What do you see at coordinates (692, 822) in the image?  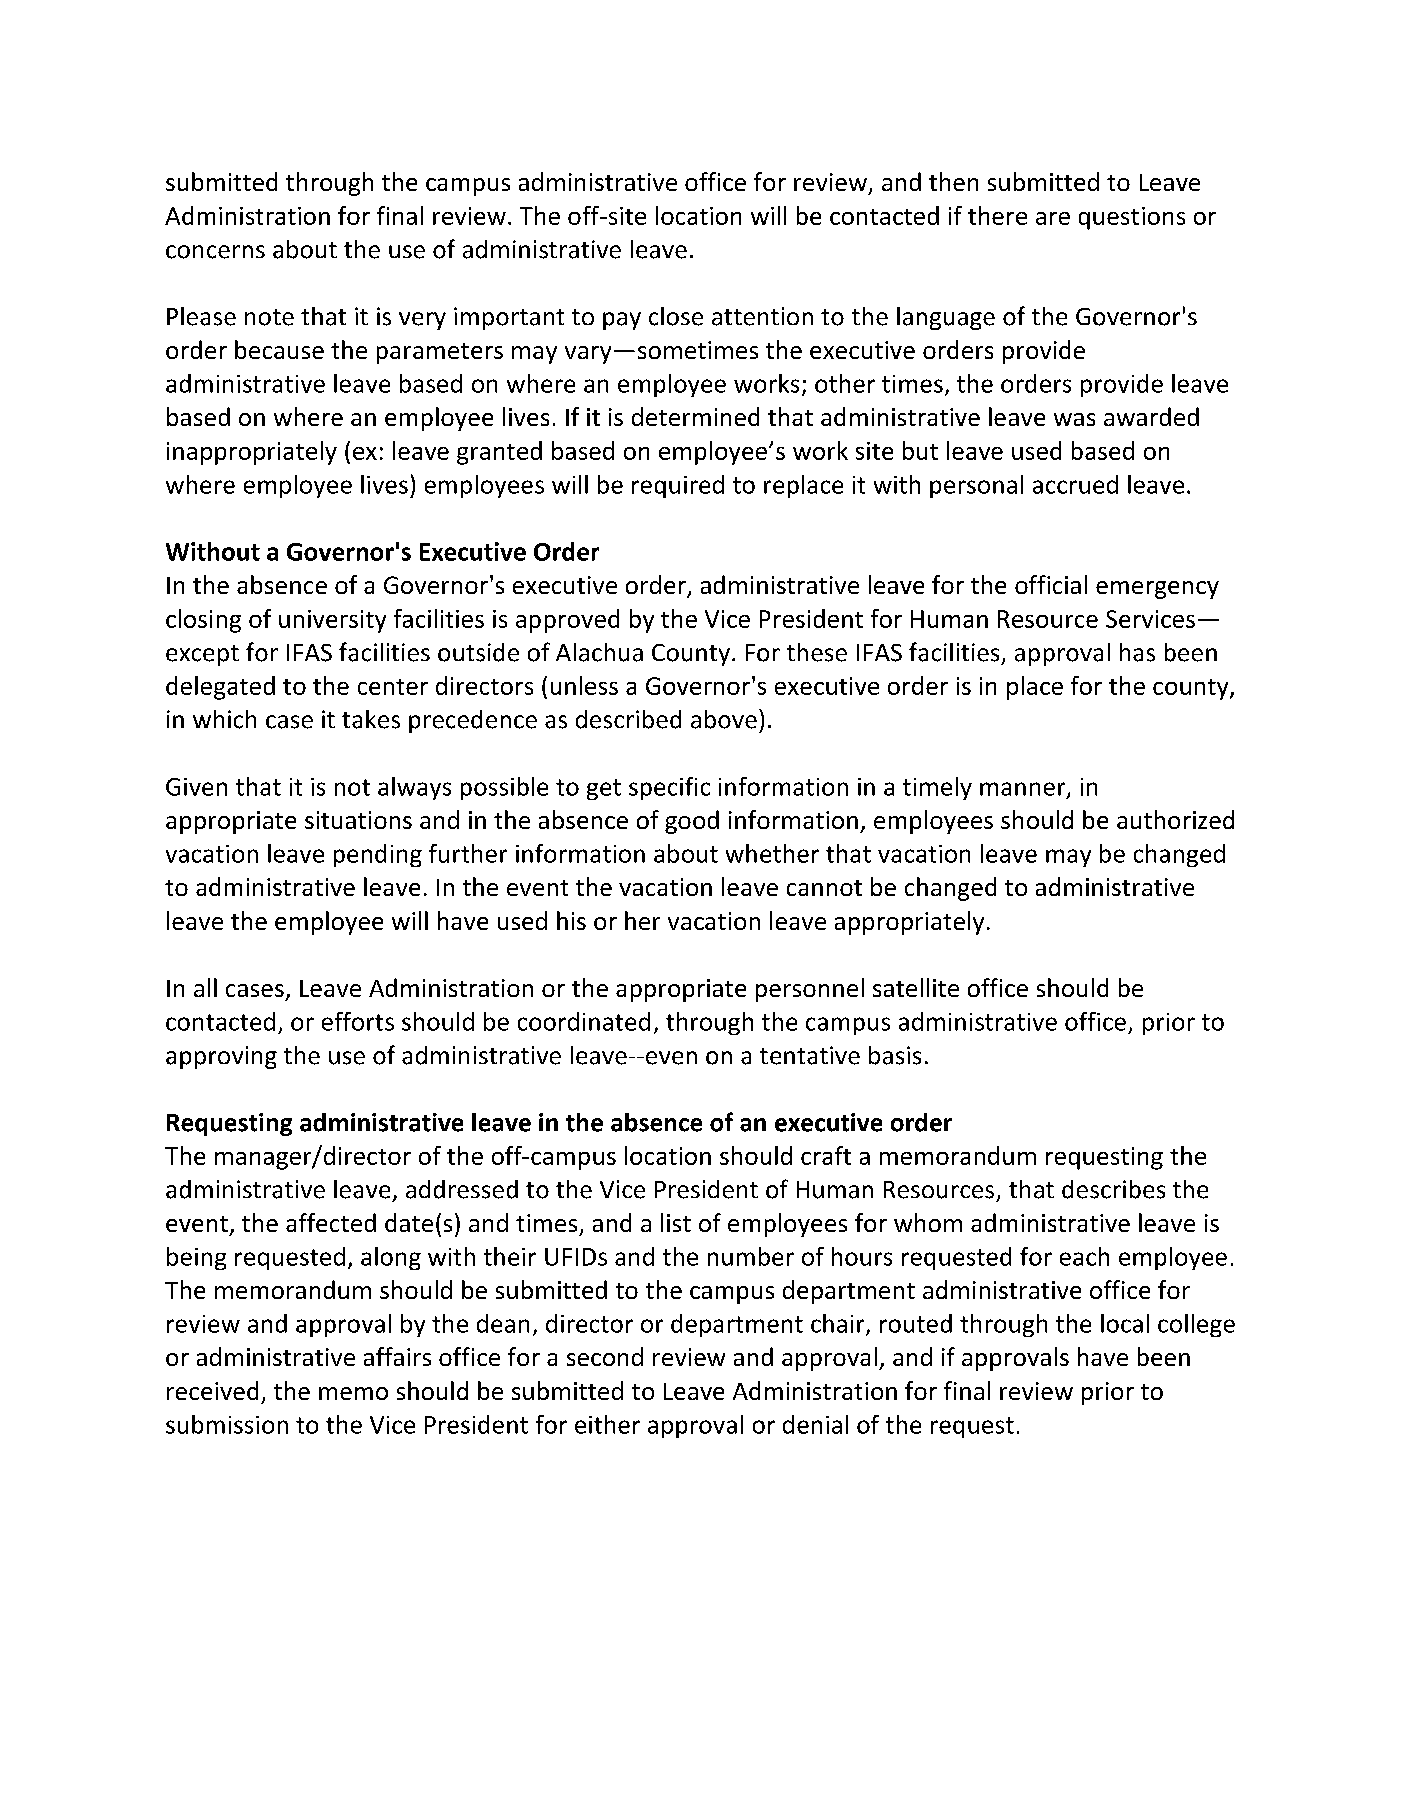 I see `good` at bounding box center [692, 822].
